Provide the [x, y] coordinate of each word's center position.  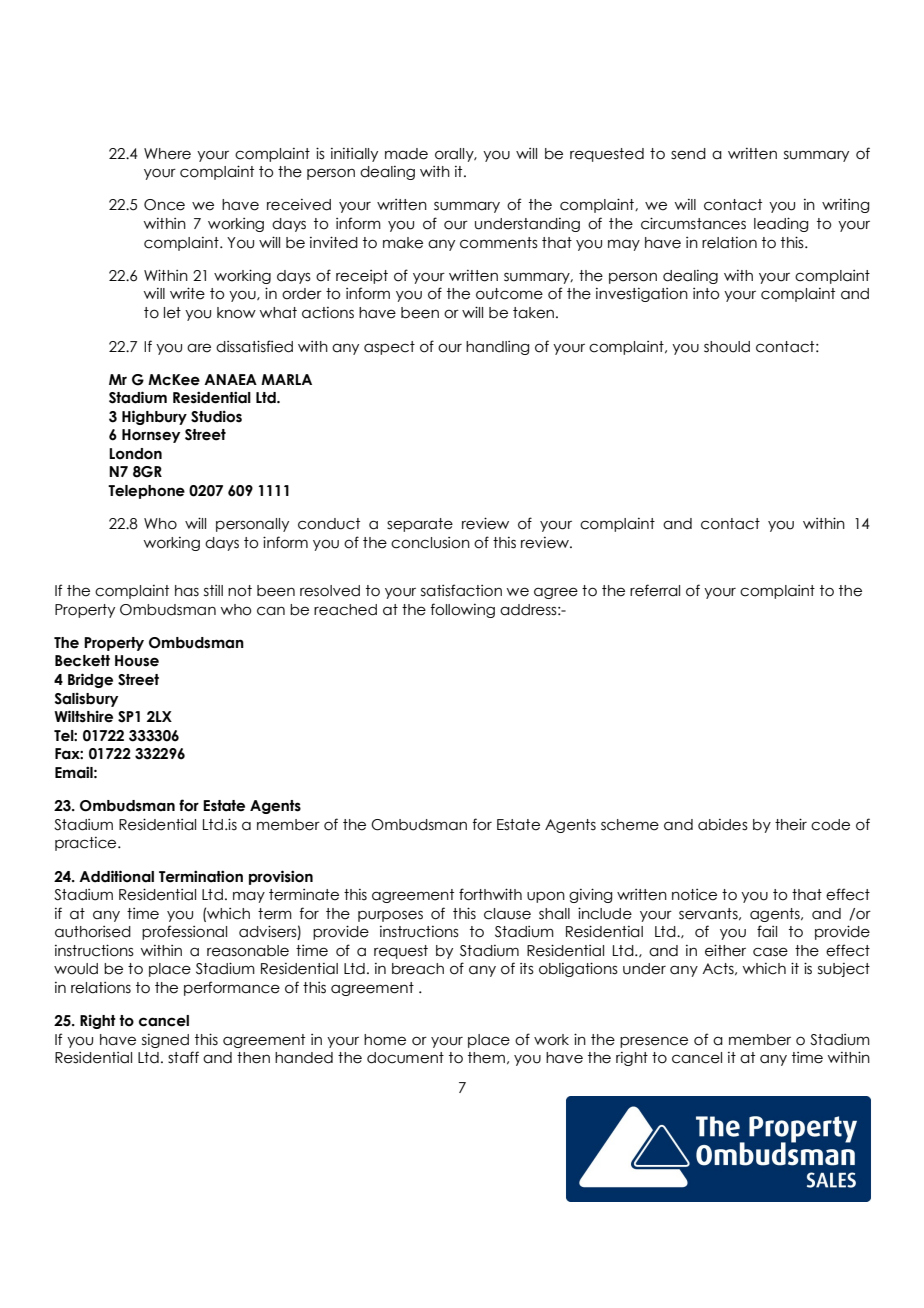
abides [723, 825]
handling [497, 348]
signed [165, 1041]
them [486, 1058]
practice [87, 844]
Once [164, 205]
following [462, 610]
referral [655, 590]
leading [781, 224]
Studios [216, 416]
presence [654, 1042]
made [406, 154]
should [727, 347]
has [187, 591]
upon [546, 897]
